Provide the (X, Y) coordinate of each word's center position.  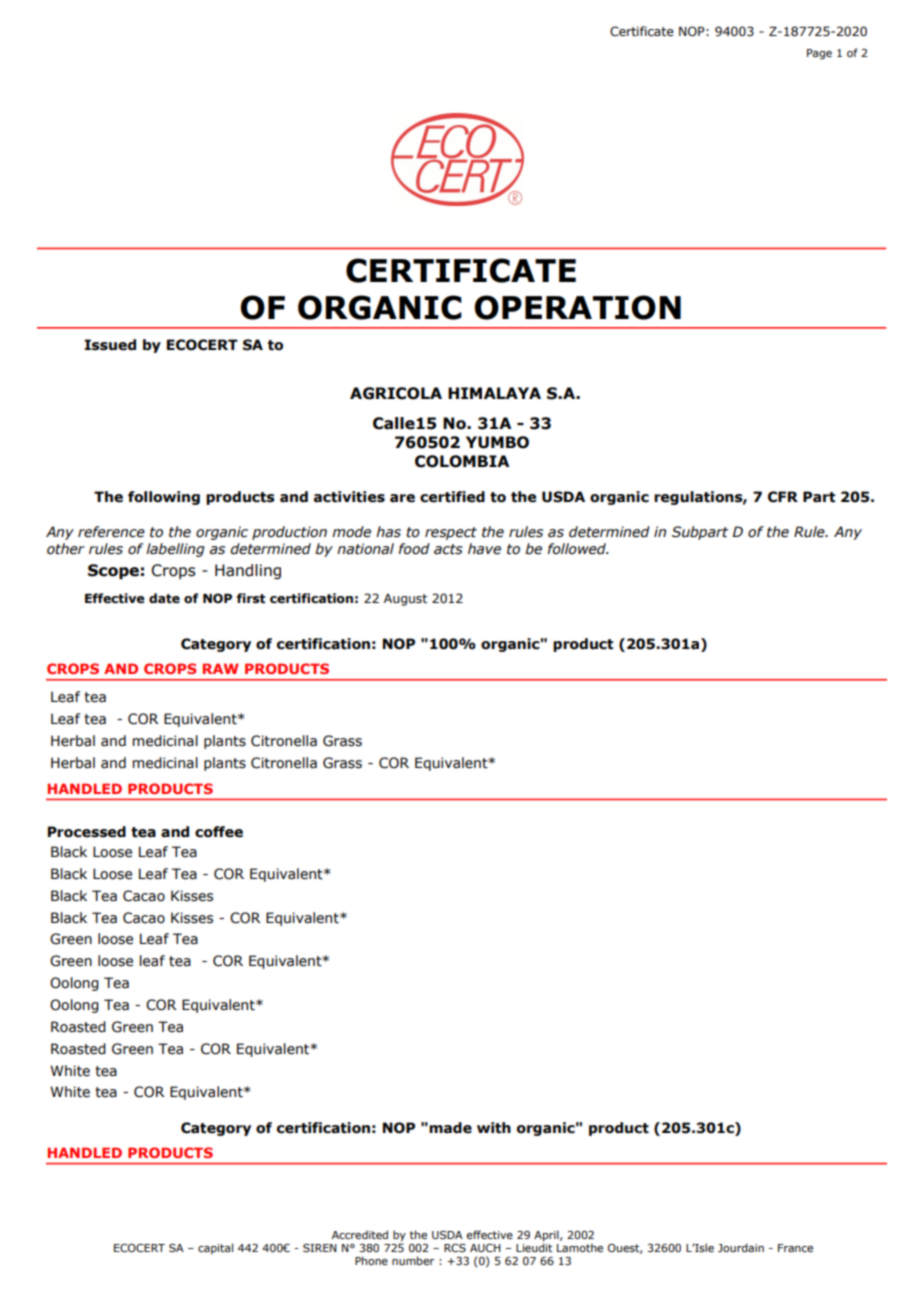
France (795, 1248)
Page (819, 54)
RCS (455, 1248)
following (164, 498)
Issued (110, 345)
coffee (219, 832)
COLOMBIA (462, 461)
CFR (783, 497)
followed (577, 549)
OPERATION (577, 307)
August (405, 600)
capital (215, 1248)
